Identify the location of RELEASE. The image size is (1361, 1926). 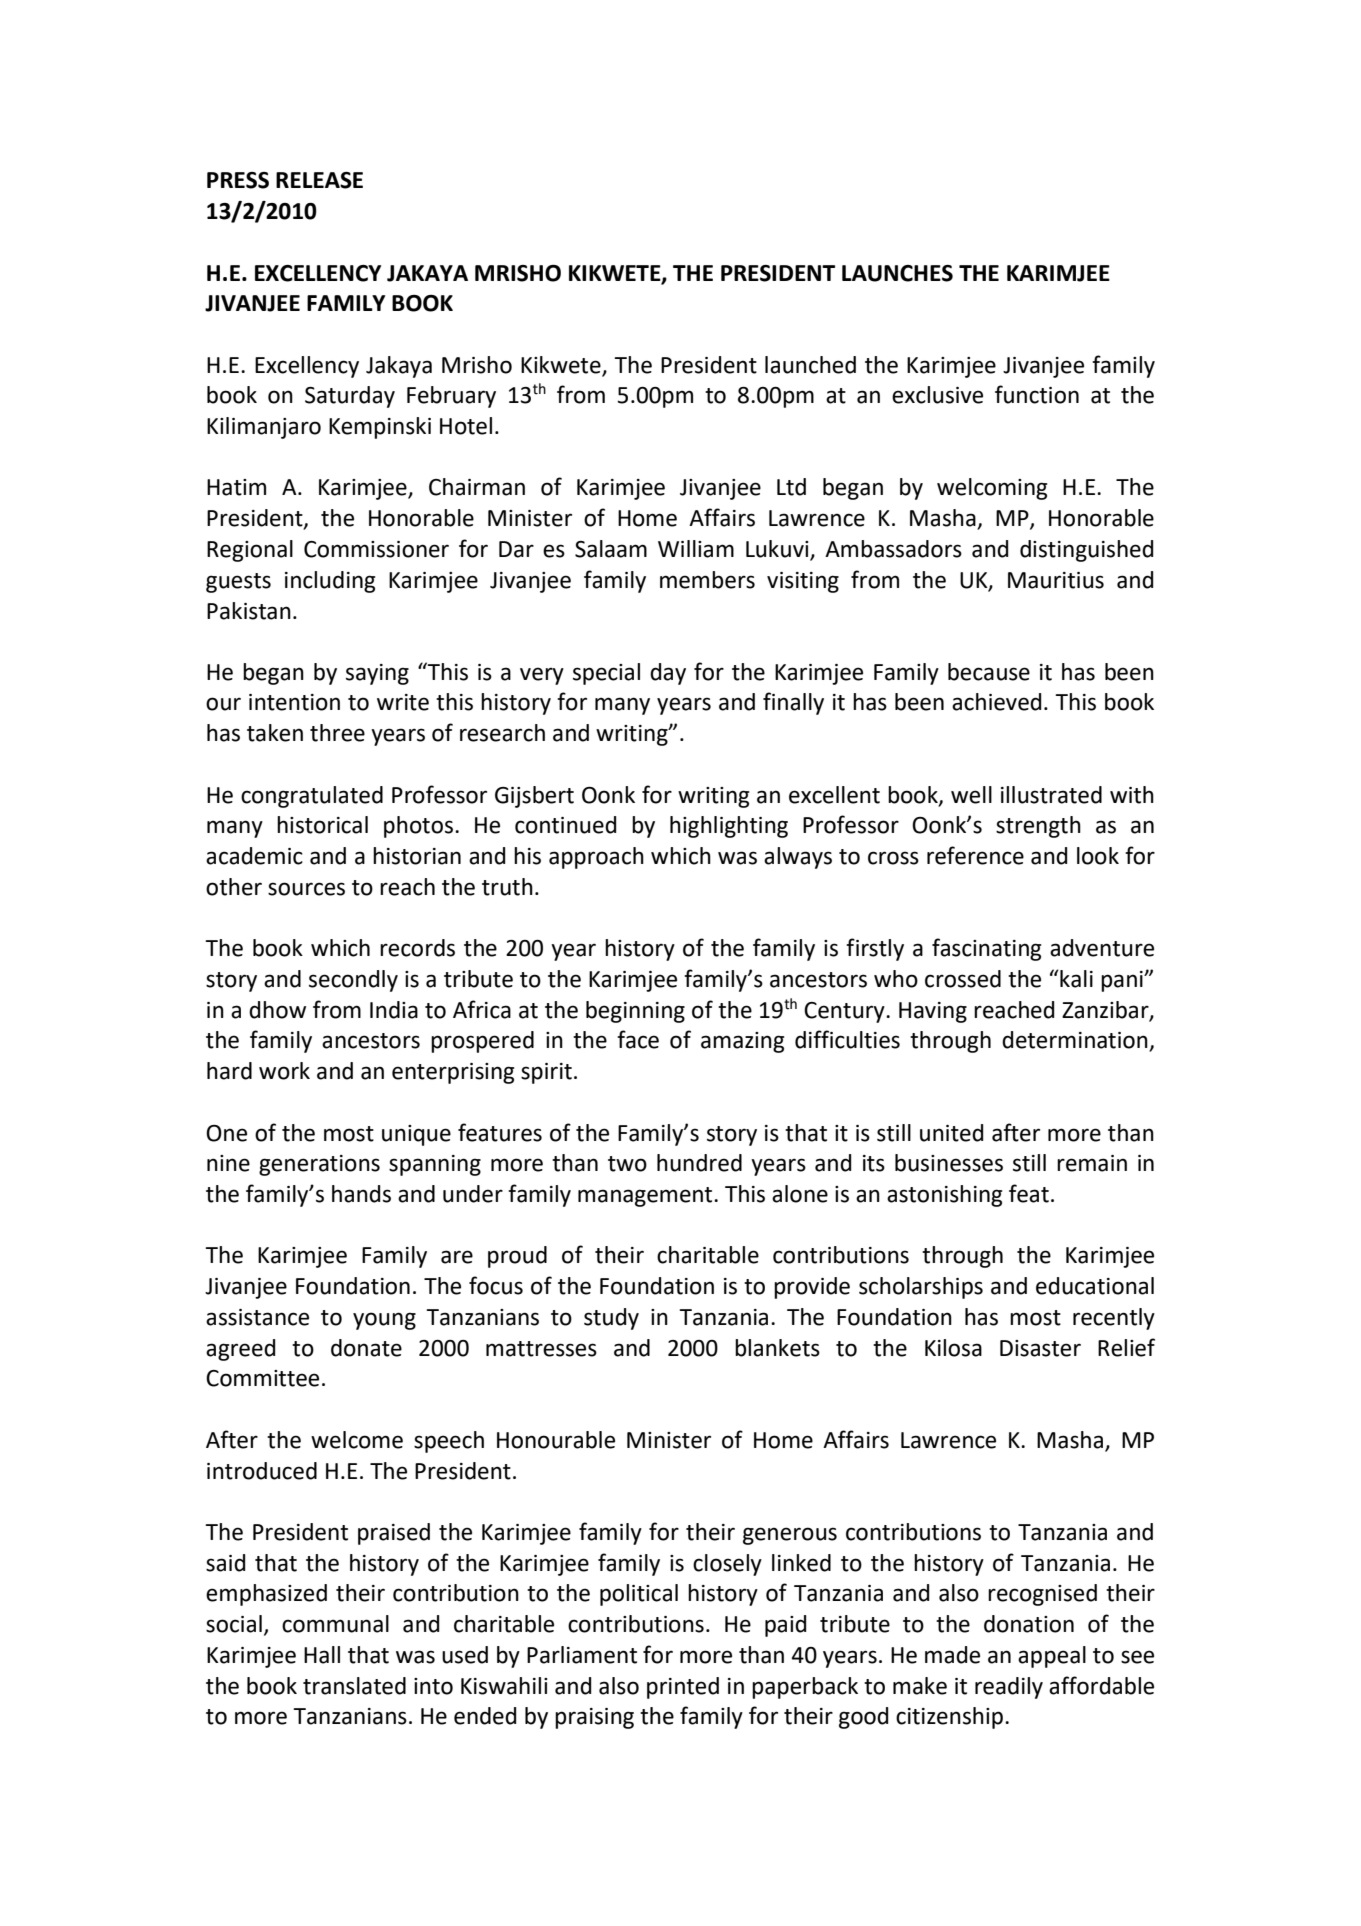
(319, 180).
